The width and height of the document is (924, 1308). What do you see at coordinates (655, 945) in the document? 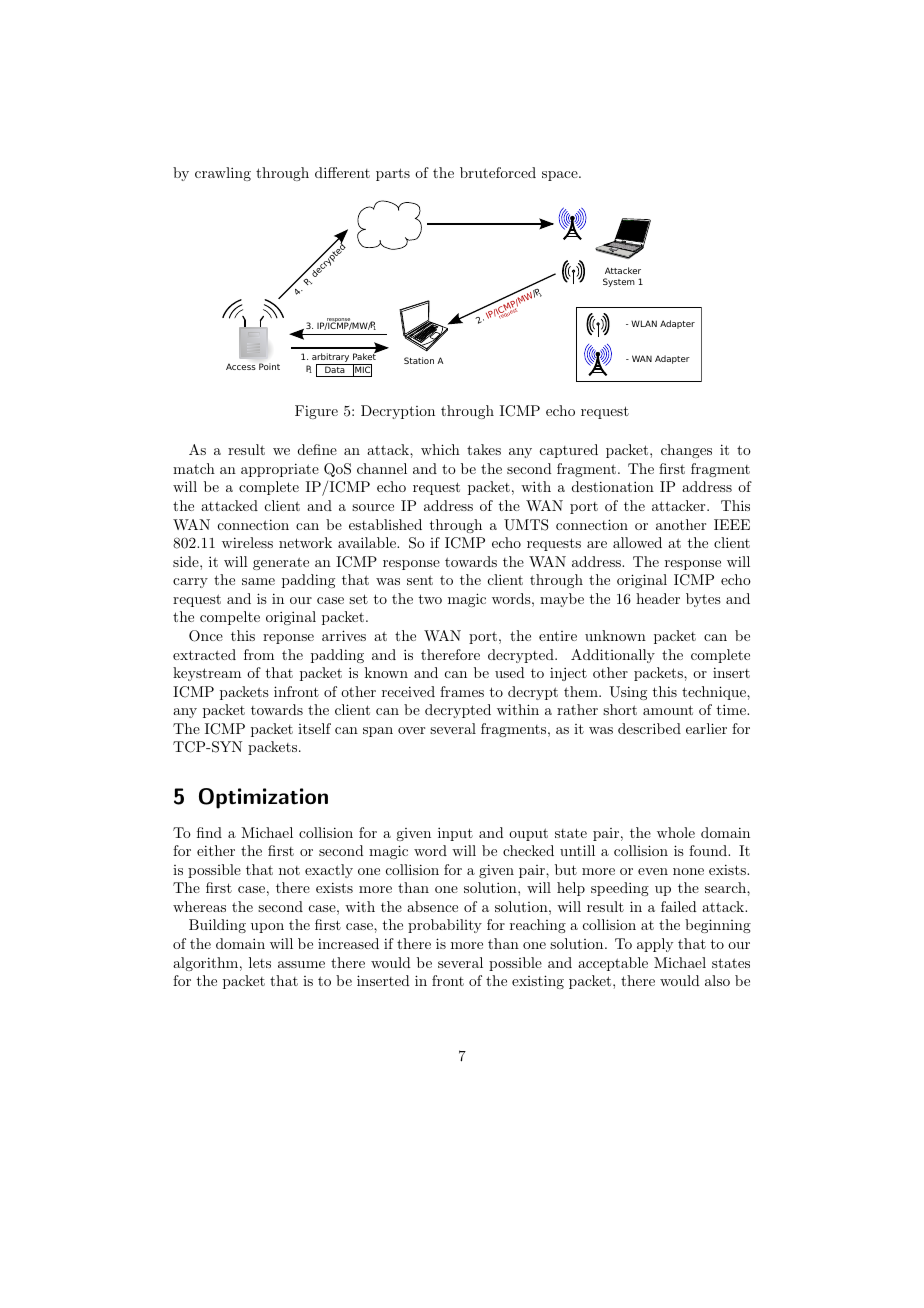
I see `apply` at bounding box center [655, 945].
